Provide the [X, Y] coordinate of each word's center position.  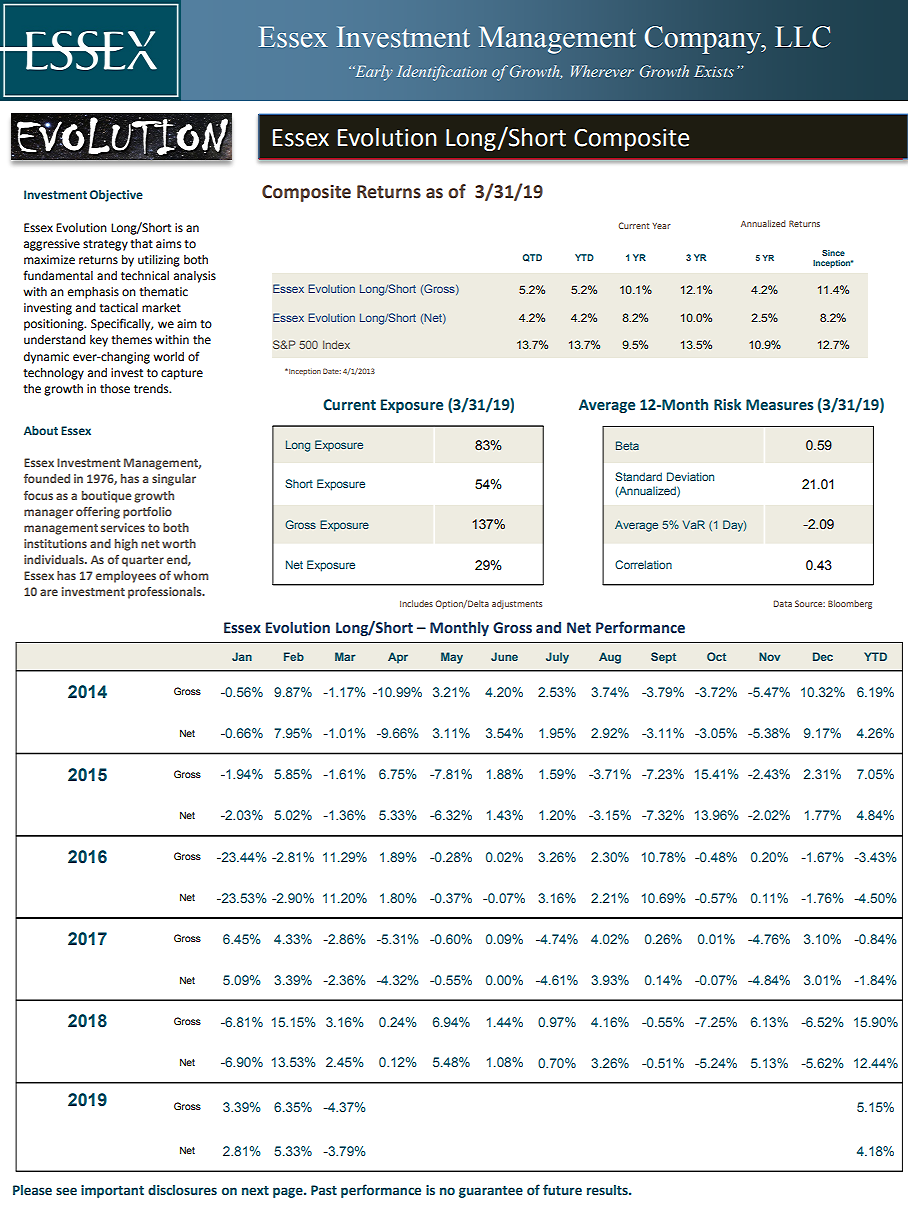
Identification [442, 73]
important [112, 1191]
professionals [166, 593]
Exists [714, 71]
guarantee [491, 1192]
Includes [416, 603]
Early [373, 73]
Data [782, 603]
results [608, 1190]
